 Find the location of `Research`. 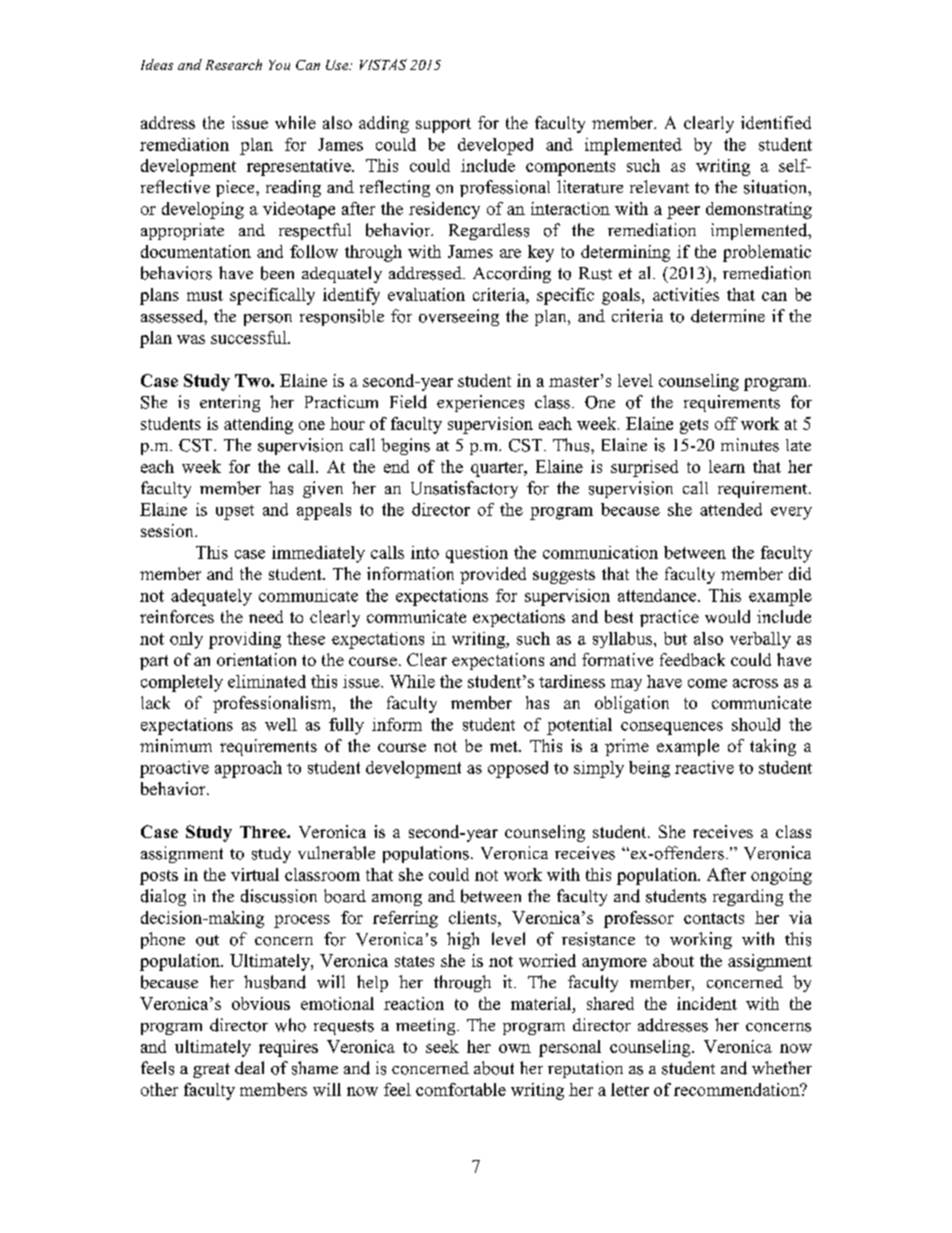

Research is located at coordinates (234, 64).
